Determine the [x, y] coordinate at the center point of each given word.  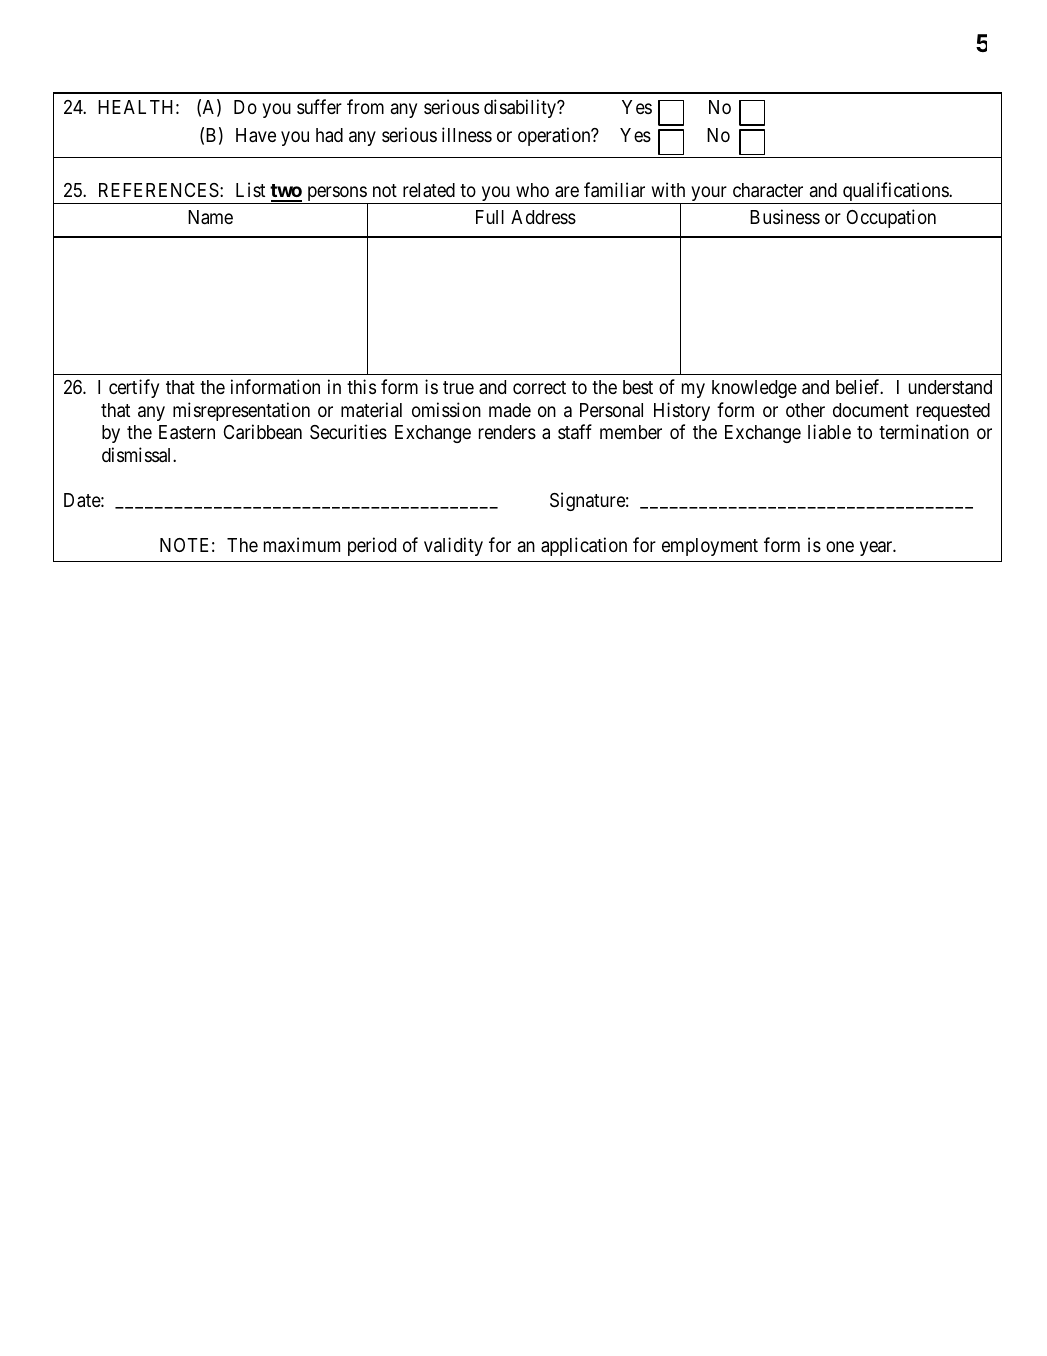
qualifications [895, 193]
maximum [302, 545]
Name [210, 217]
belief [859, 386]
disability [521, 108]
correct [539, 387]
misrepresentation [241, 411]
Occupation [891, 218]
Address [543, 217]
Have [256, 135]
